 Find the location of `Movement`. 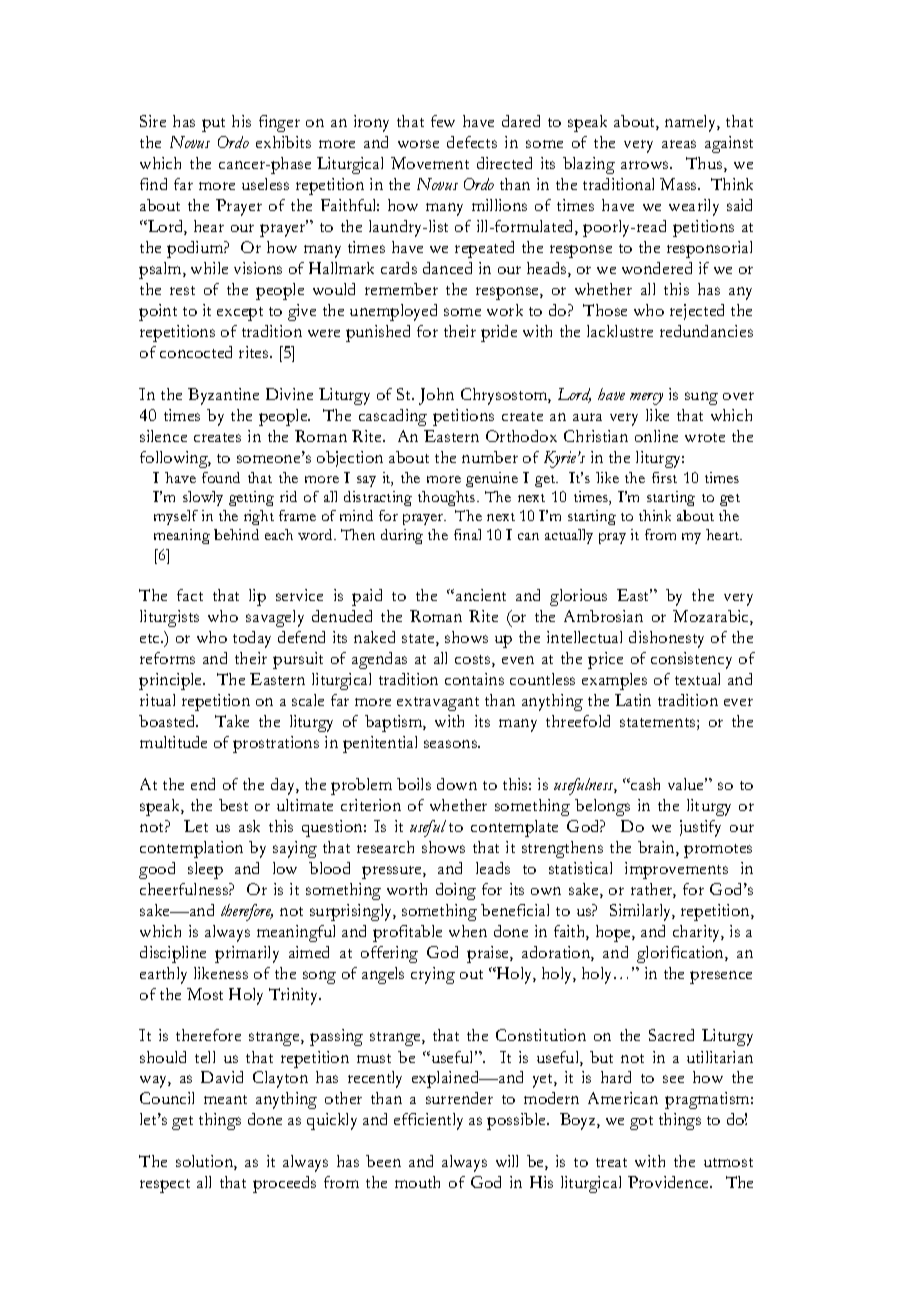

Movement is located at coordinates (430, 163).
